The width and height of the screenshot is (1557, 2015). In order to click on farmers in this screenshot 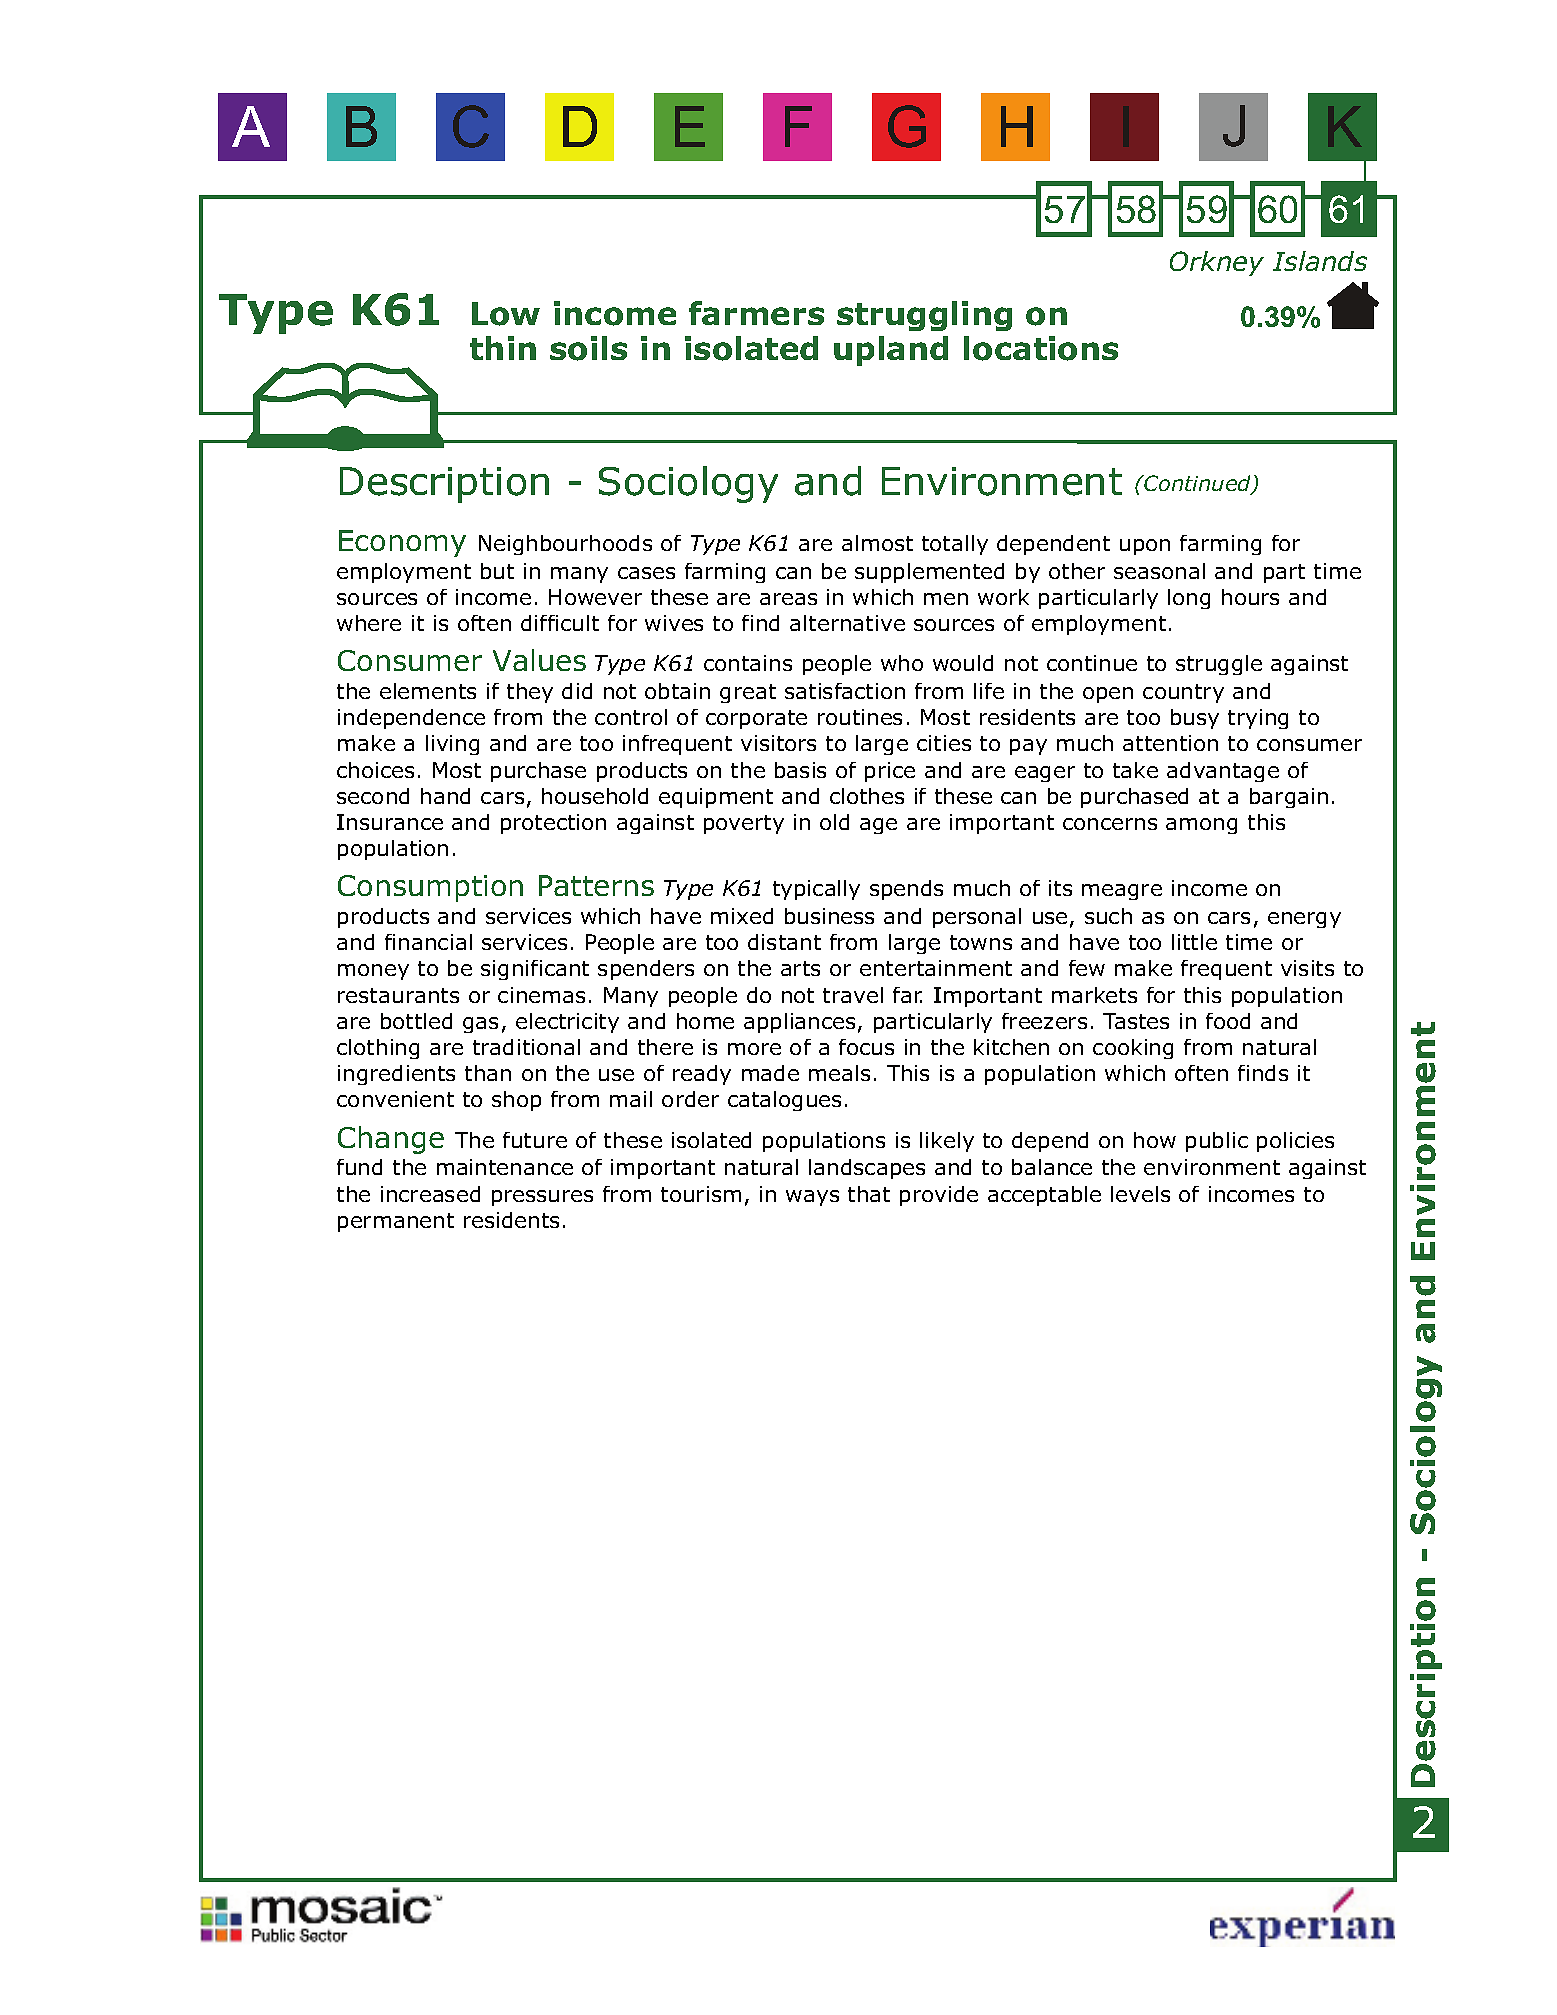, I will do `click(756, 313)`.
